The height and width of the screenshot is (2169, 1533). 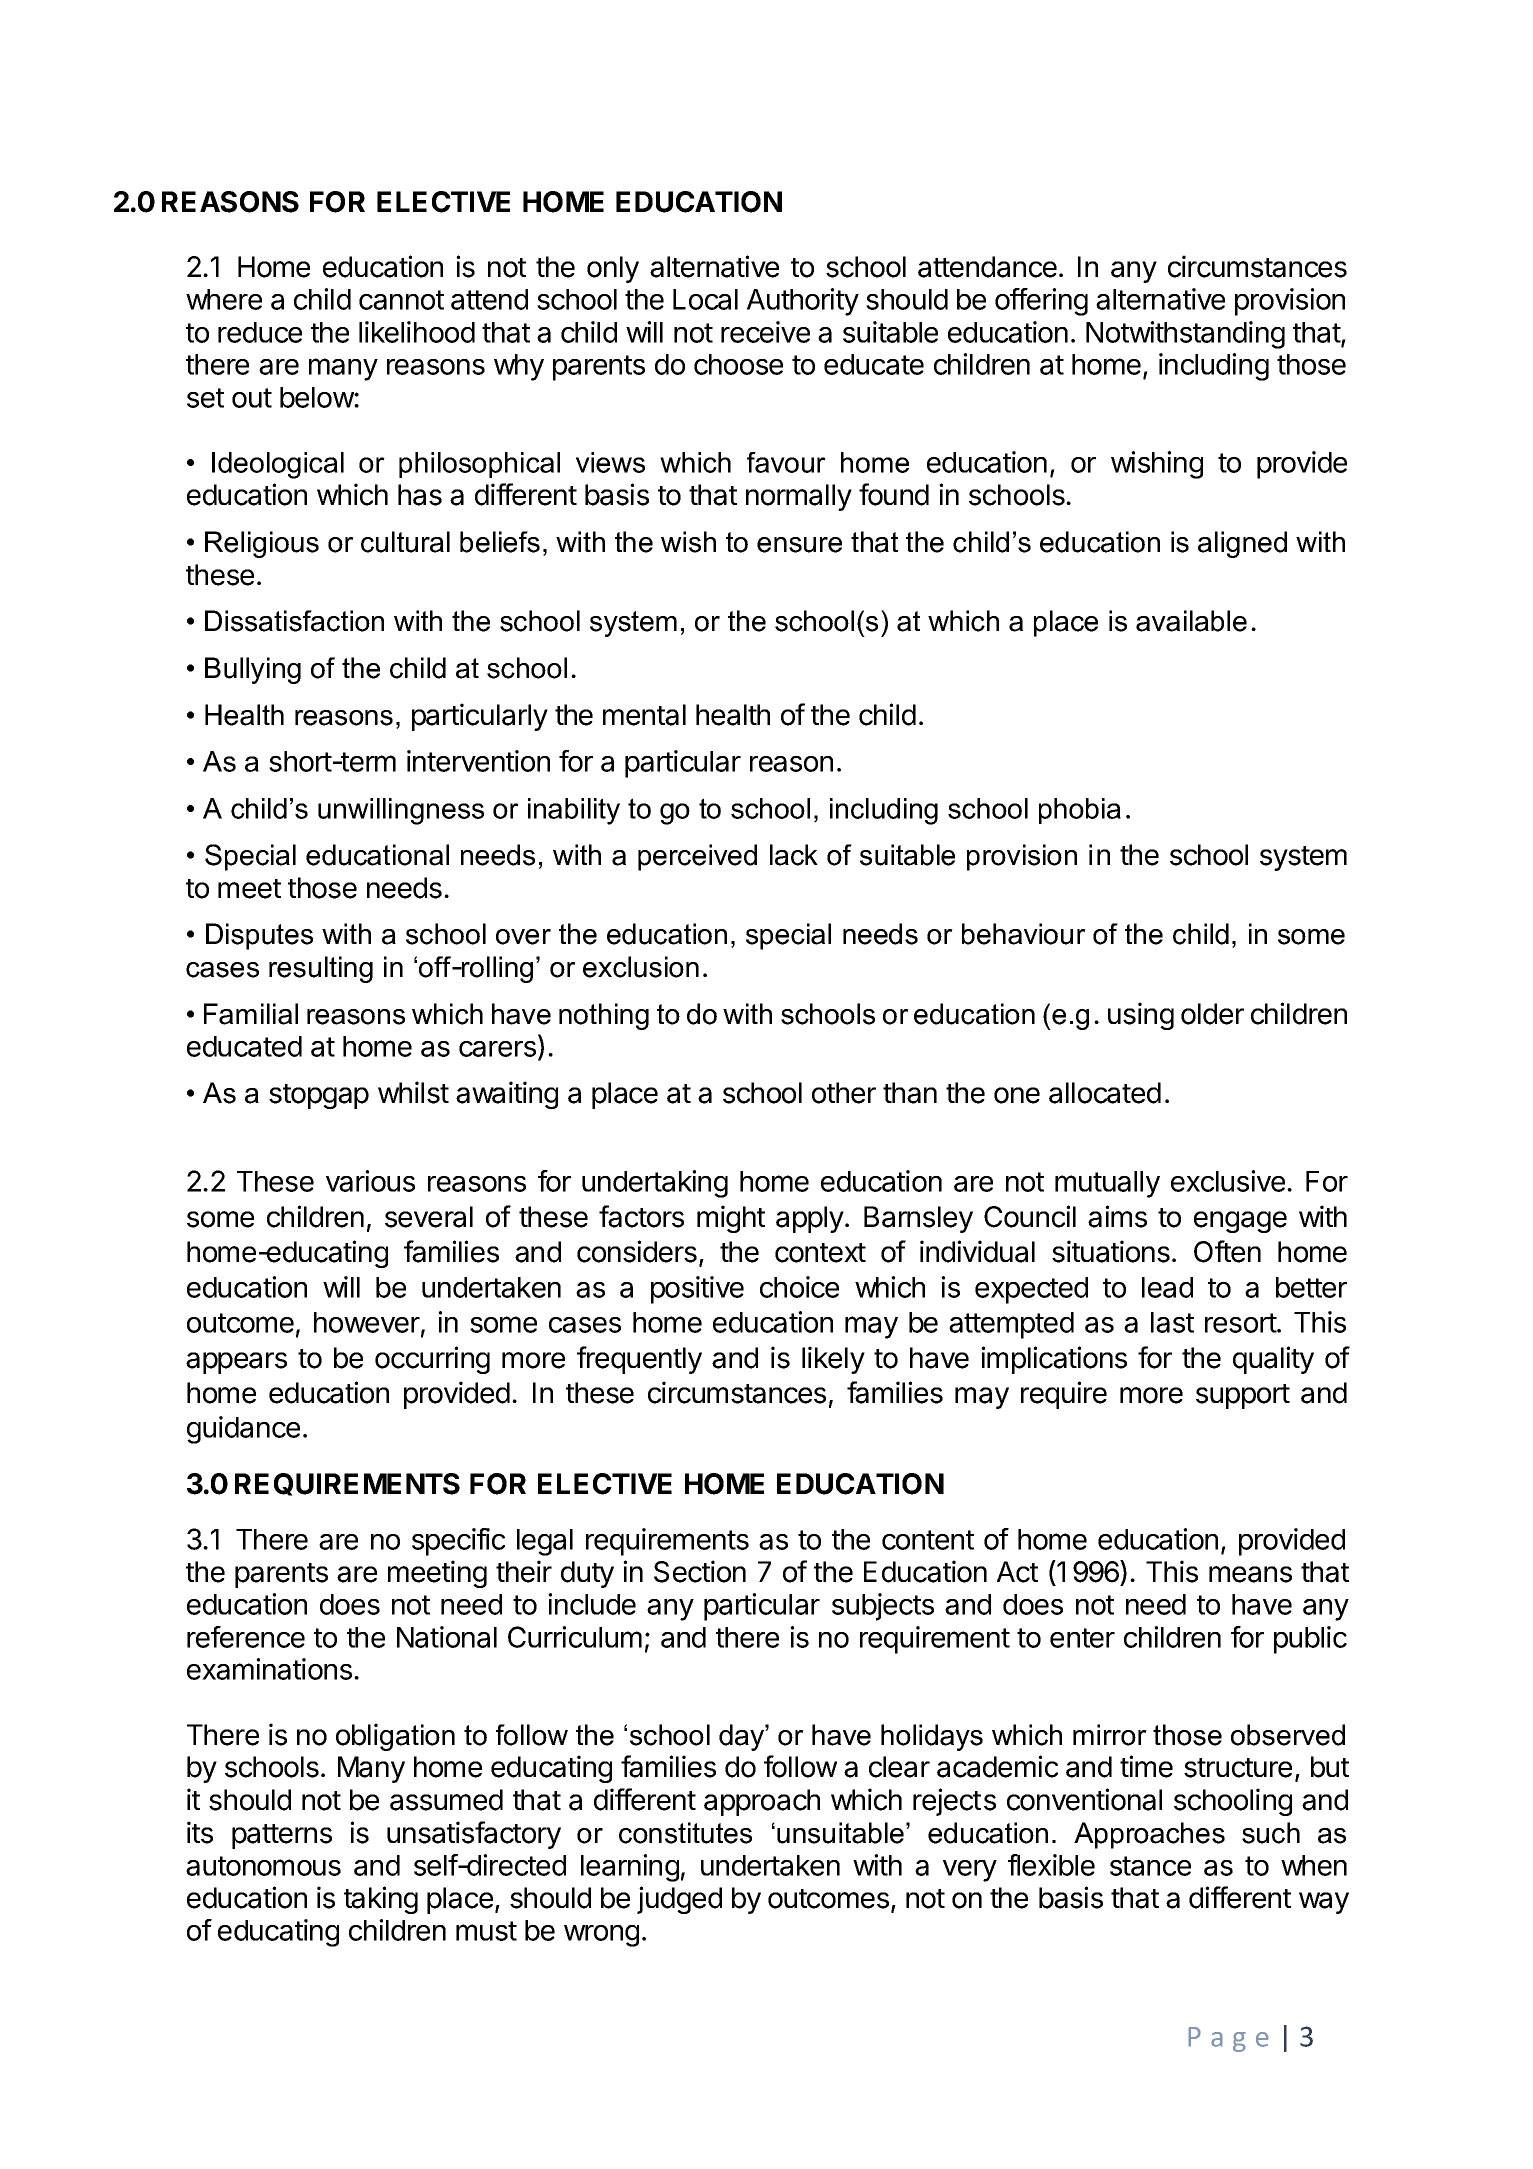 I want to click on cannot, so click(x=401, y=300).
